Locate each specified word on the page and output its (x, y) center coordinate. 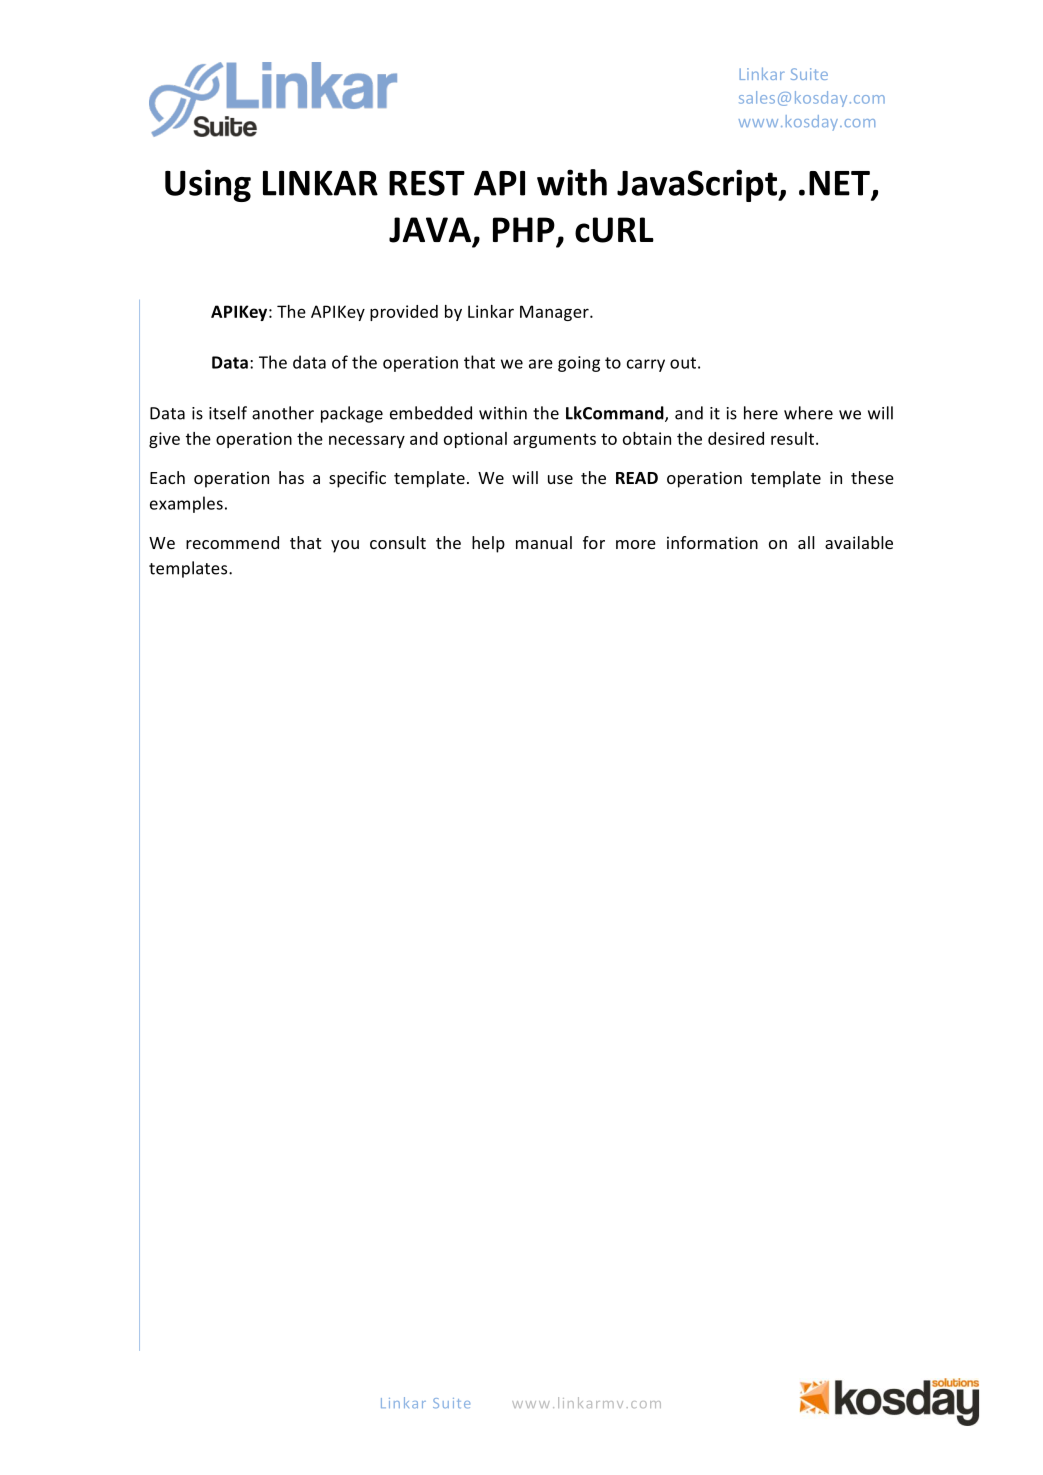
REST (427, 183)
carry (646, 365)
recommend (232, 542)
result (794, 438)
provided (404, 313)
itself (228, 413)
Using (208, 185)
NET (839, 183)
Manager (555, 313)
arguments (554, 440)
